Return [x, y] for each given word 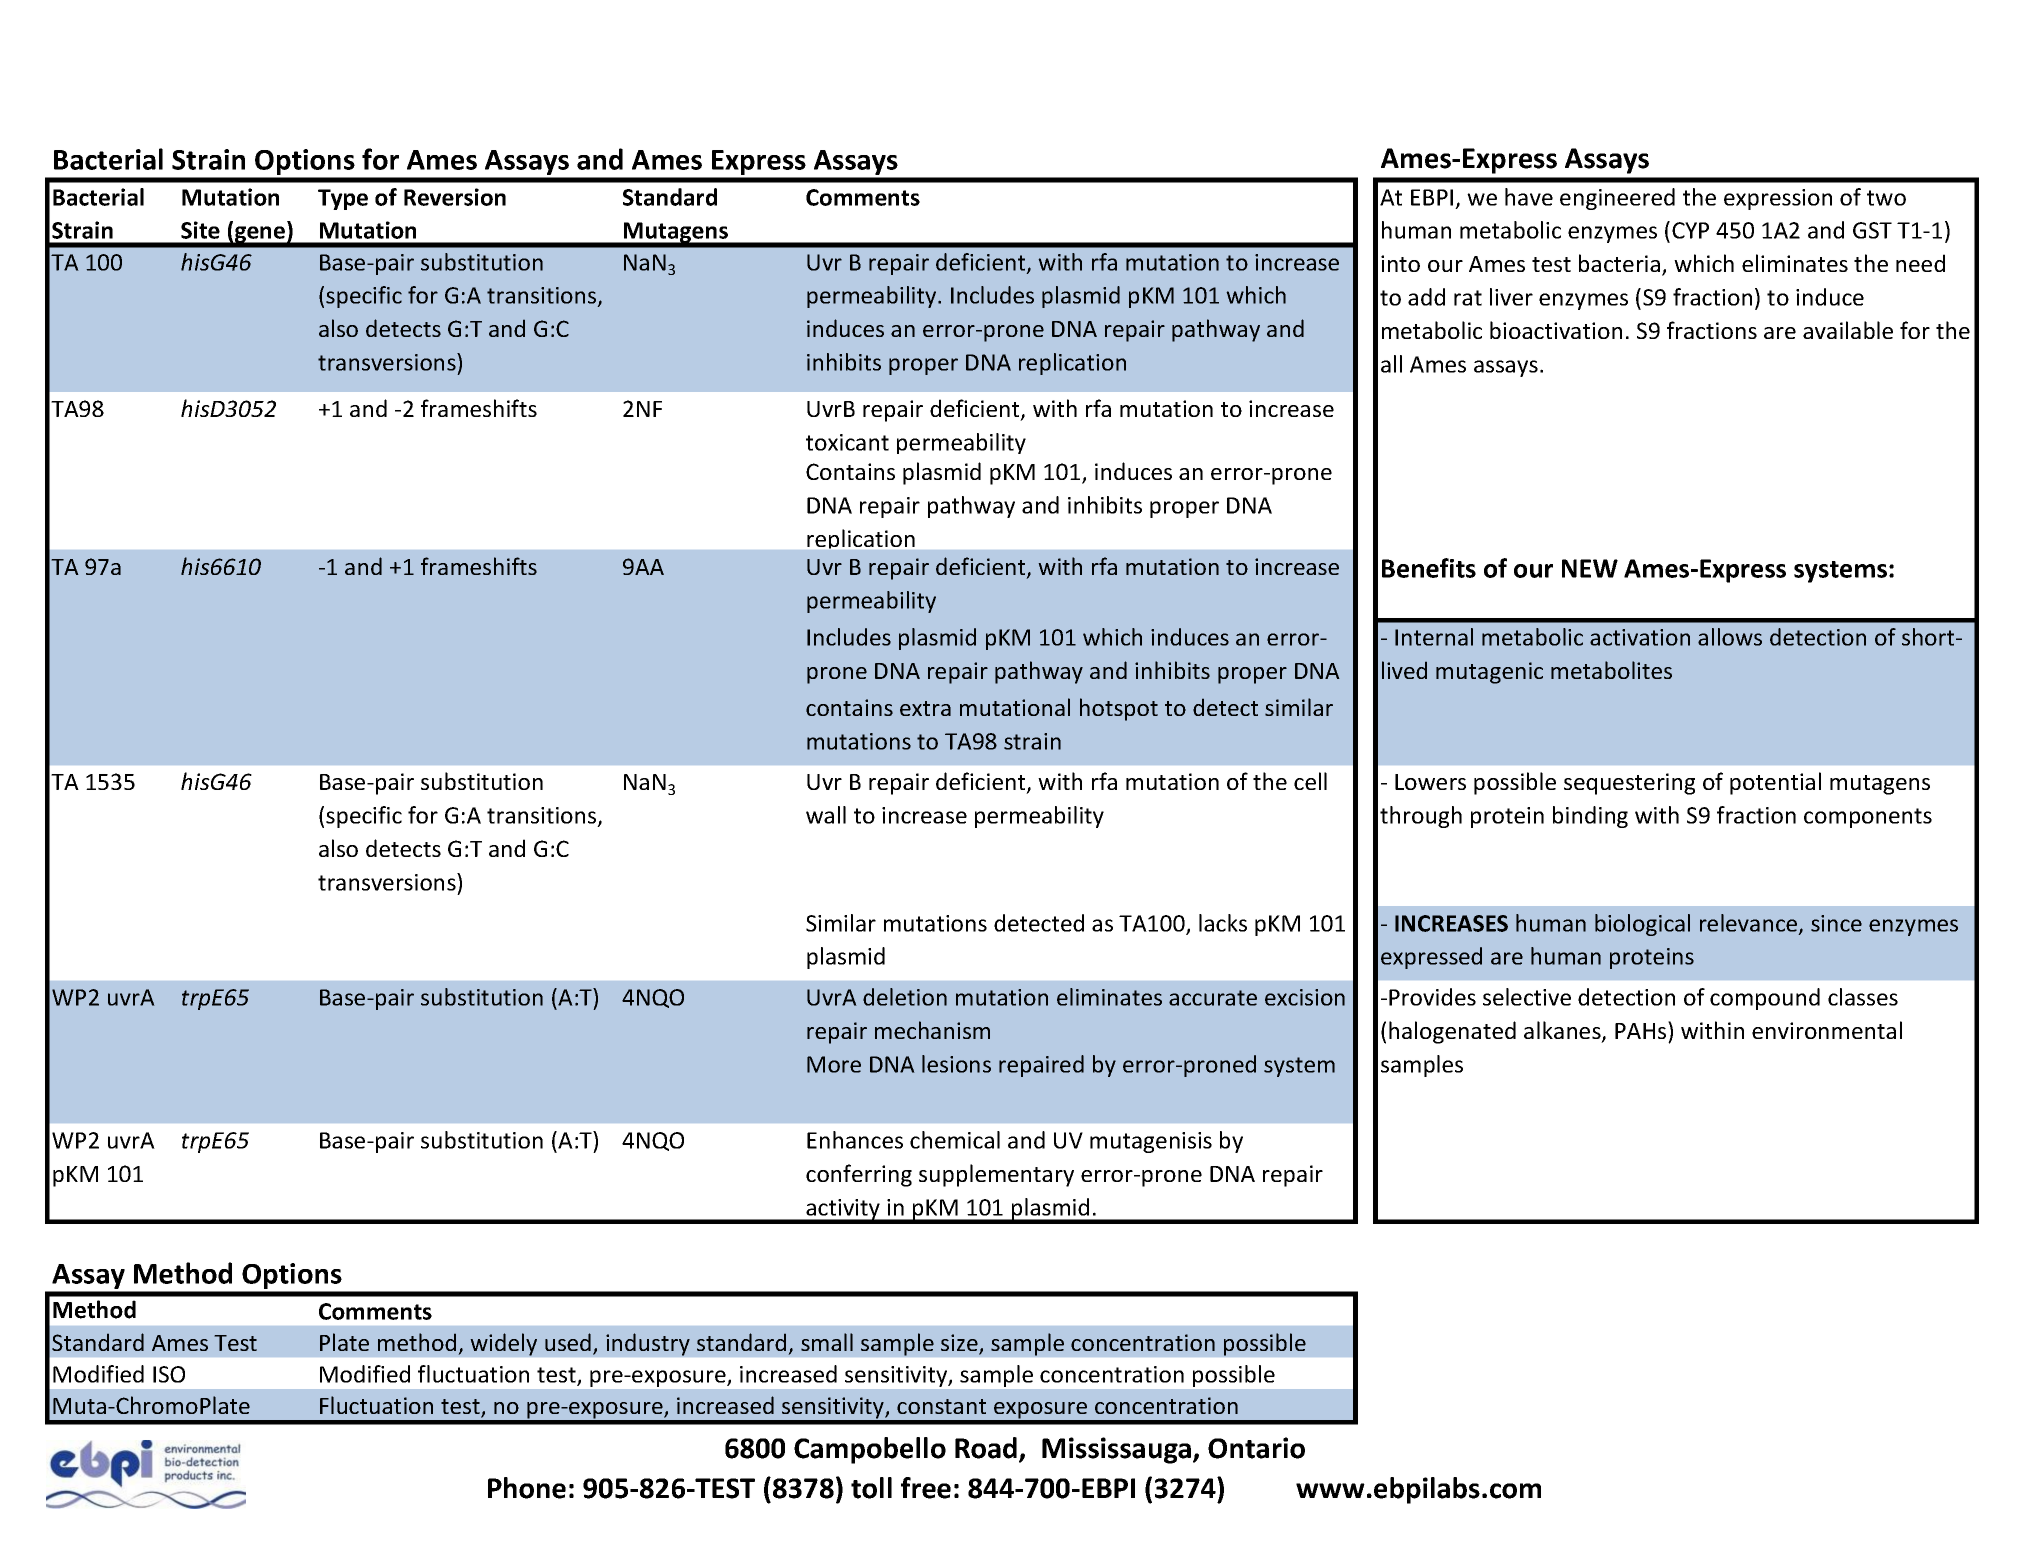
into [1400, 263]
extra [925, 708]
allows [1730, 637]
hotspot [1119, 709]
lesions [956, 1064]
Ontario [1256, 1448]
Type [343, 199]
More [834, 1064]
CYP [1690, 230]
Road [986, 1448]
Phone [527, 1488]
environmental [1827, 1030]
